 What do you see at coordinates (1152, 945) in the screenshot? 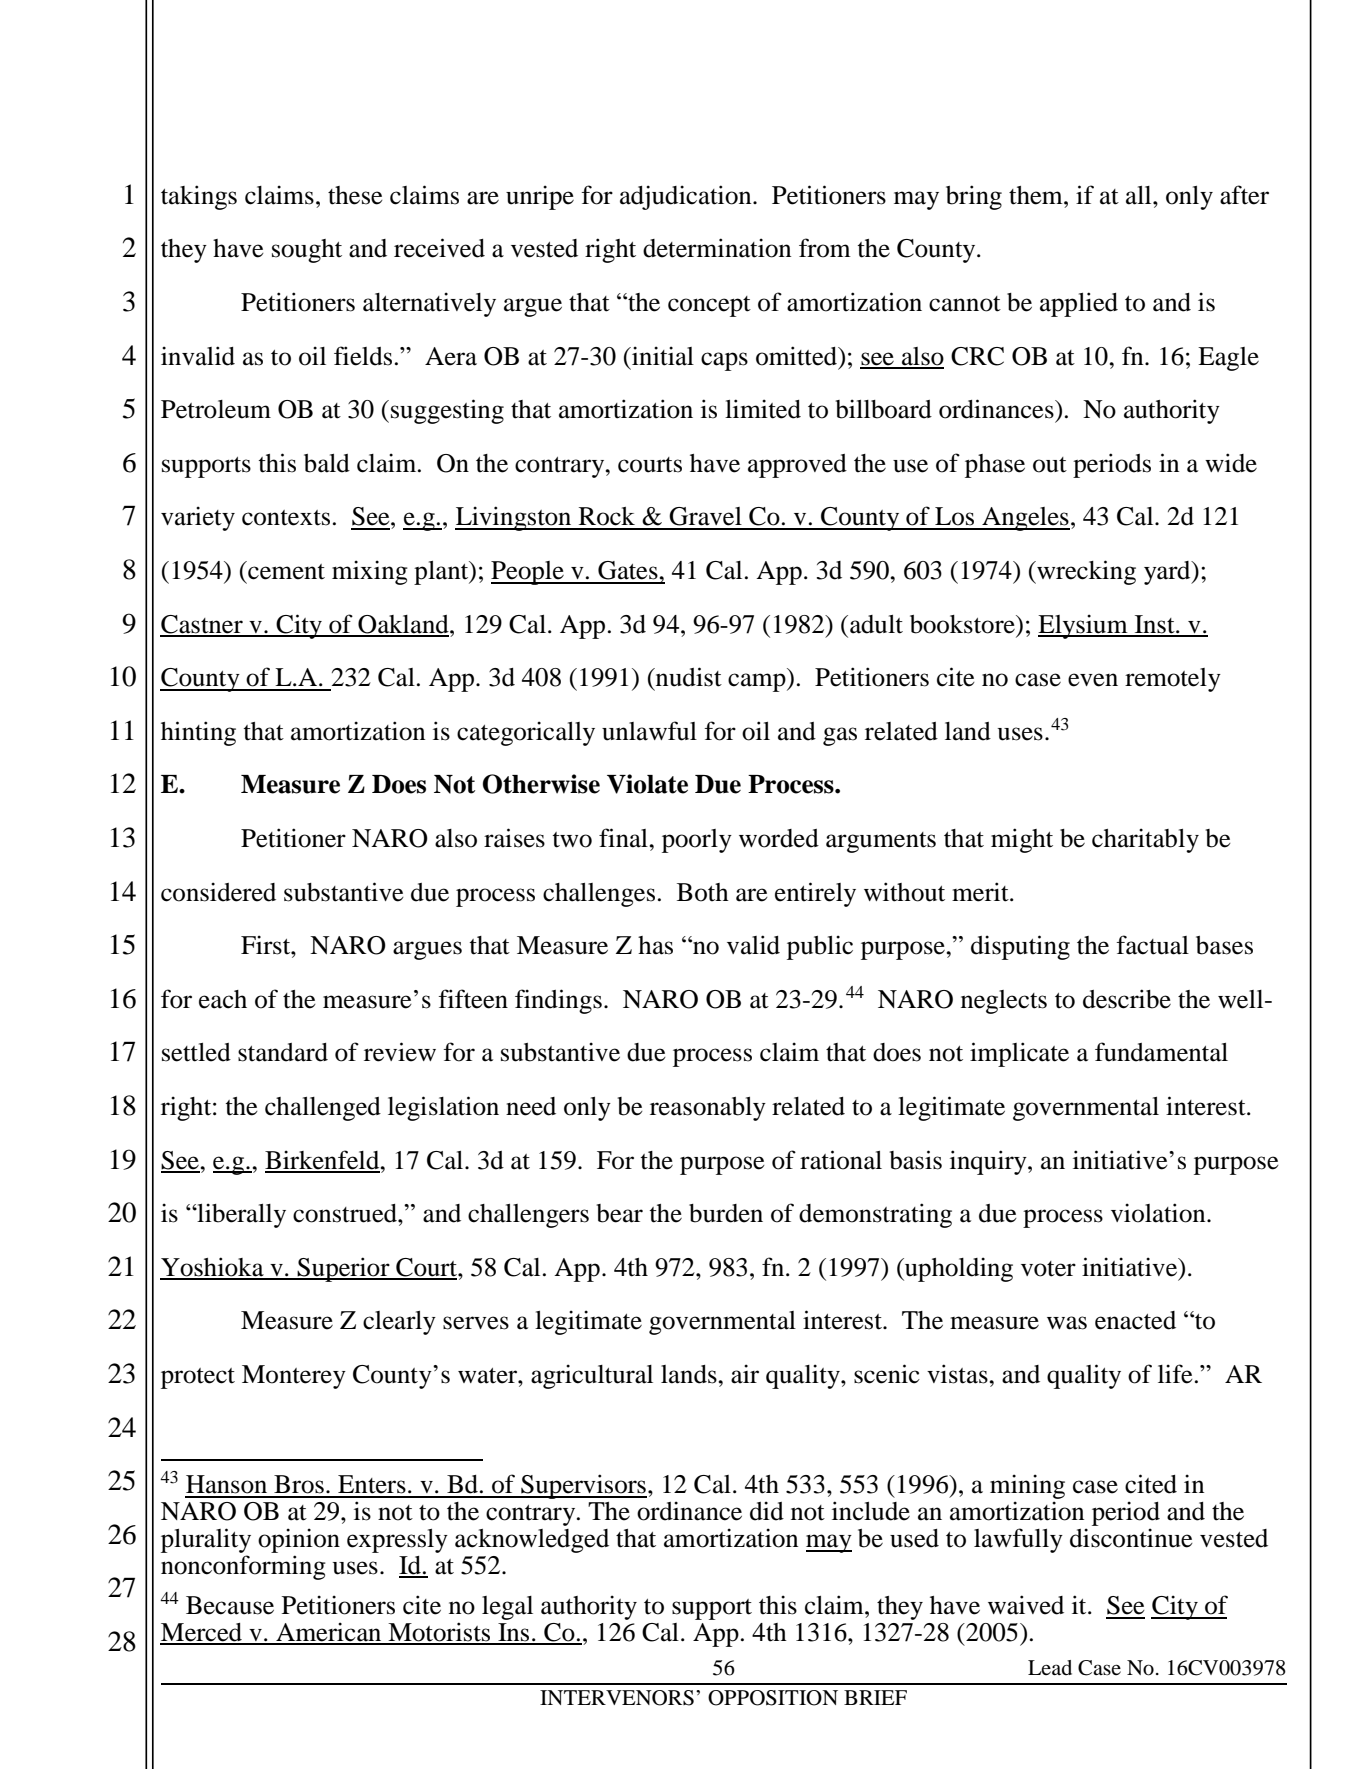
I see `factual` at bounding box center [1152, 945].
